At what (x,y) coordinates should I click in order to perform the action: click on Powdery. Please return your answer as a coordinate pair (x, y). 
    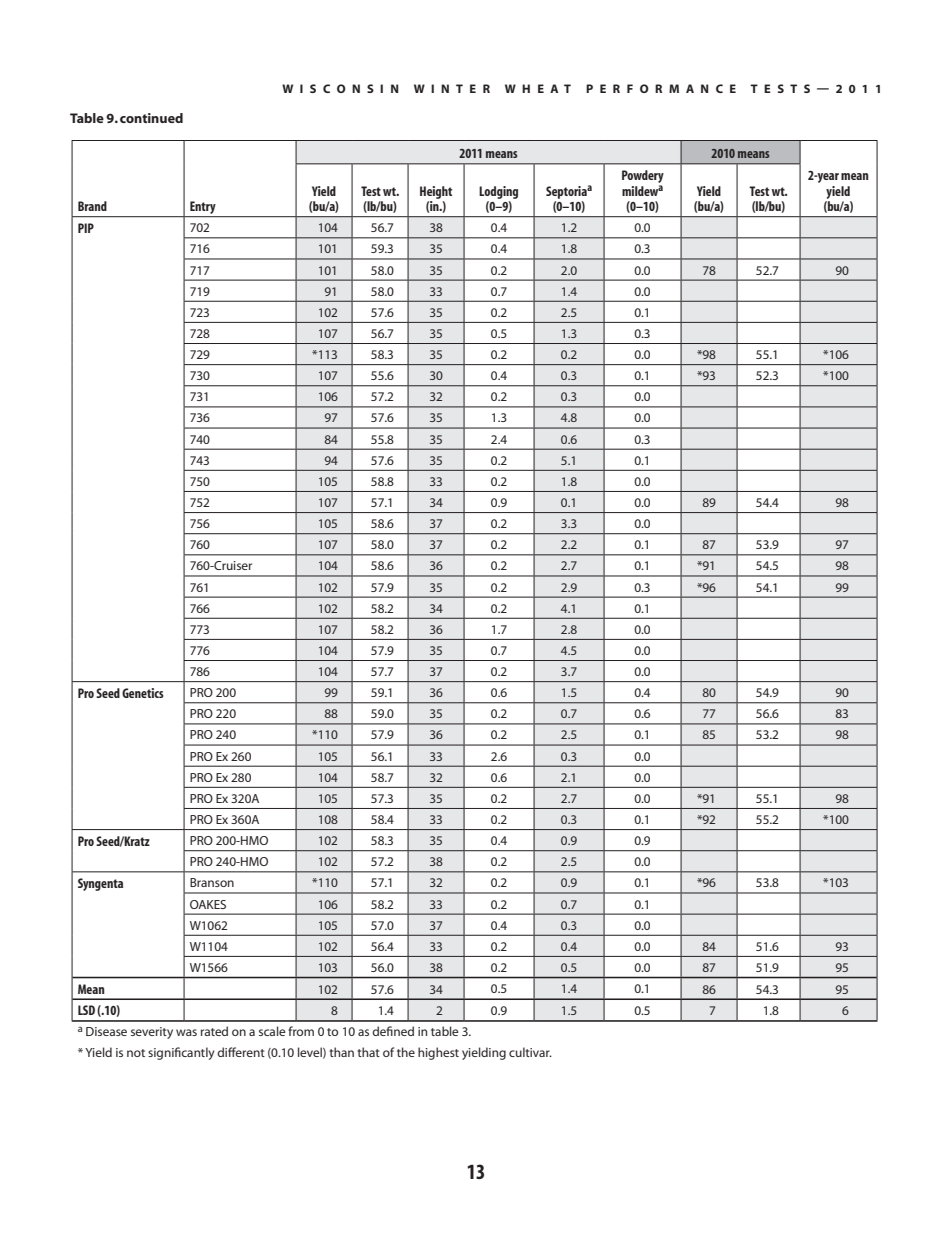
    Looking at the image, I should click on (643, 176).
